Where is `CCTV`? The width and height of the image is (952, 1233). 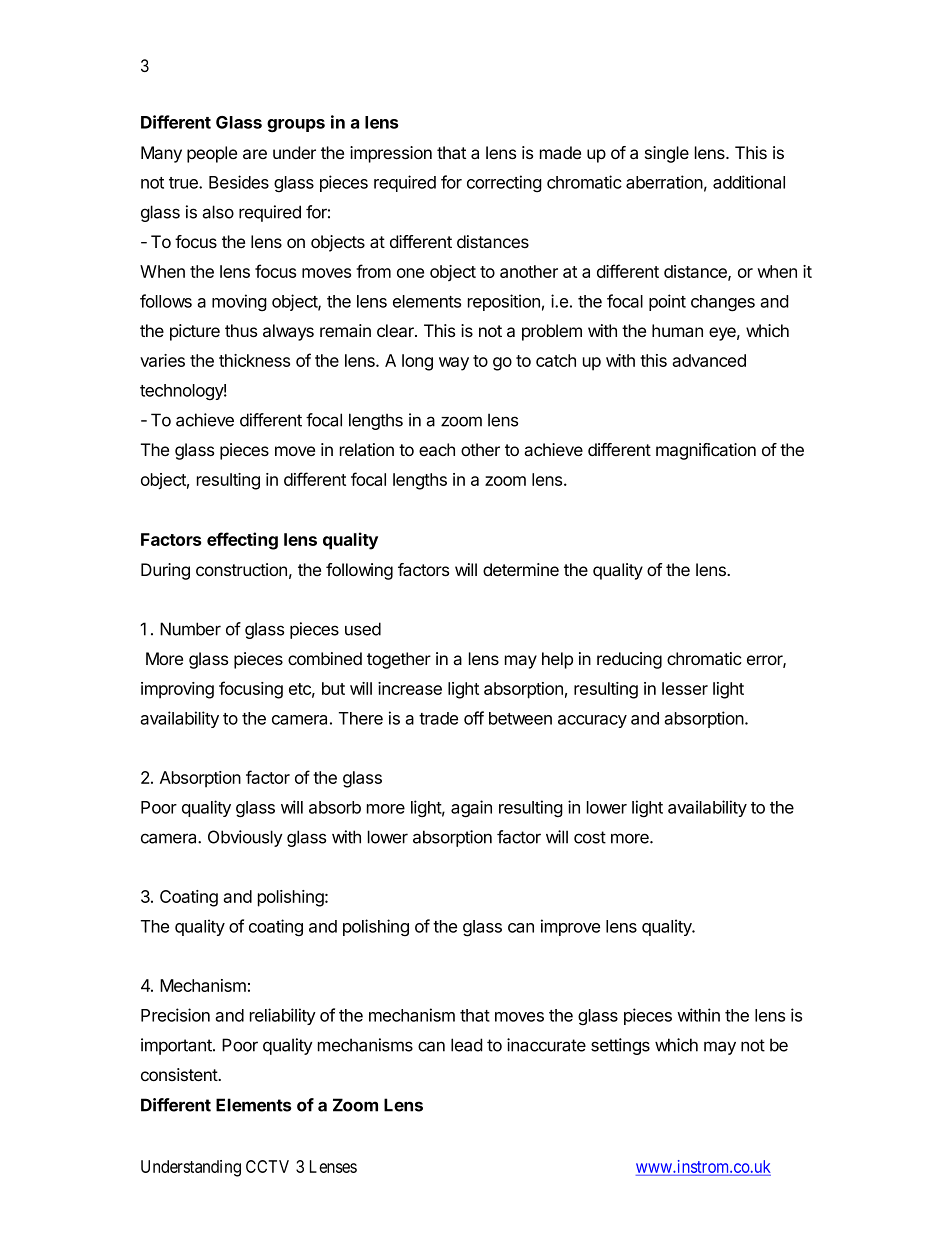 CCTV is located at coordinates (267, 1166).
